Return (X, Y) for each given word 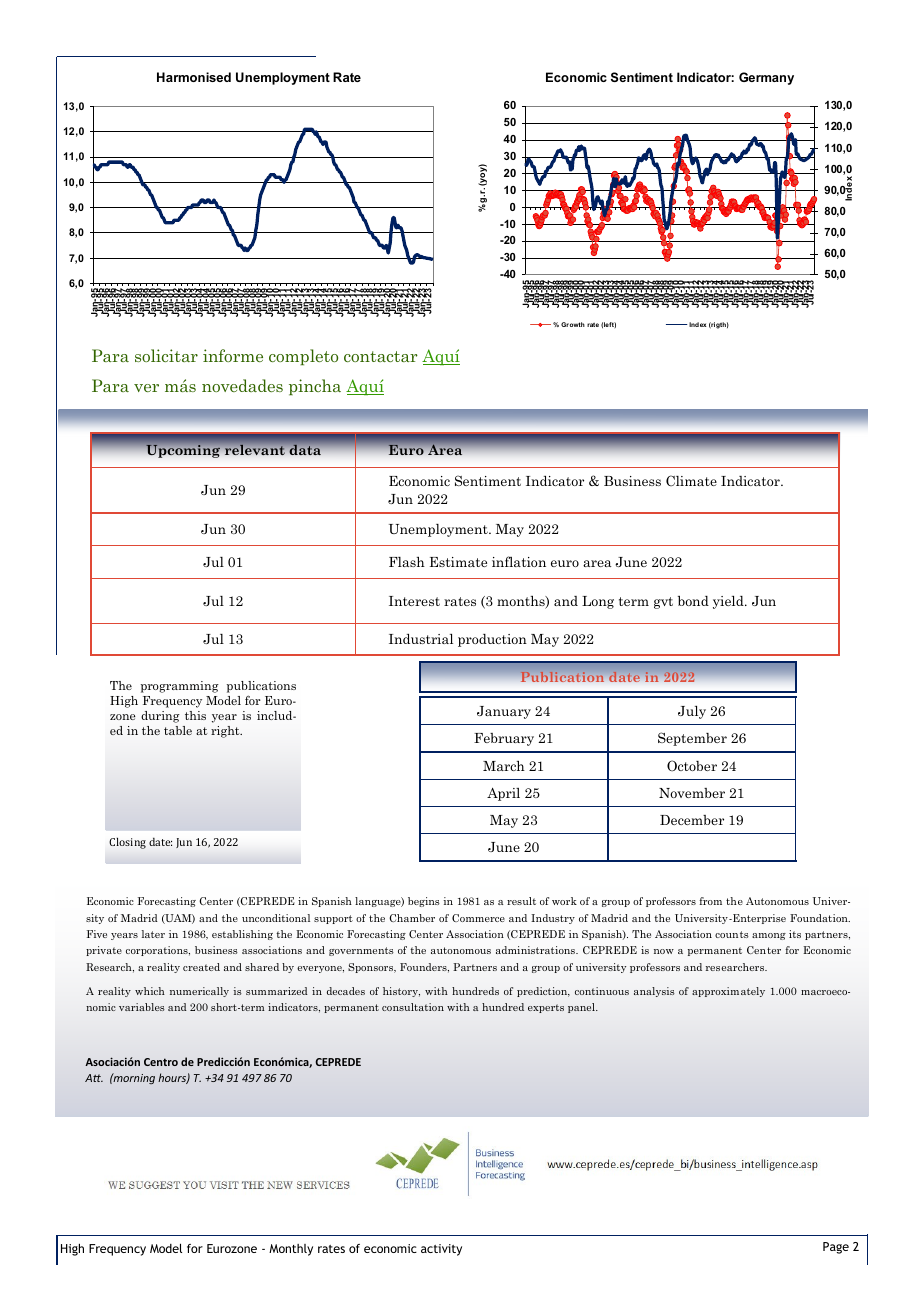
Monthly (291, 1250)
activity (441, 1250)
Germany (766, 78)
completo (303, 357)
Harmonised (194, 77)
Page (836, 1248)
